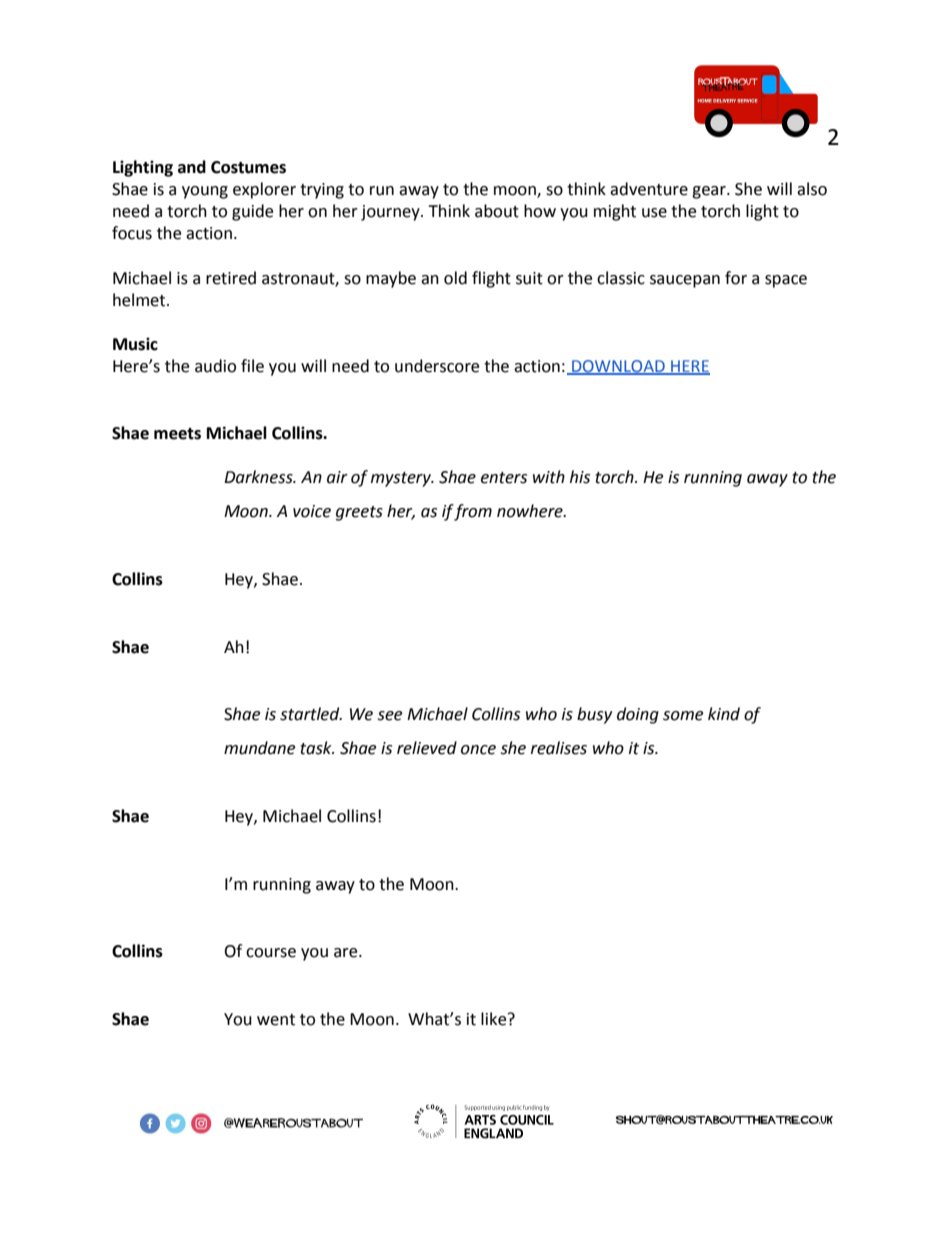 Image resolution: width=952 pixels, height=1233 pixels. Describe the element at coordinates (276, 1020) in the screenshot. I see `went` at that location.
